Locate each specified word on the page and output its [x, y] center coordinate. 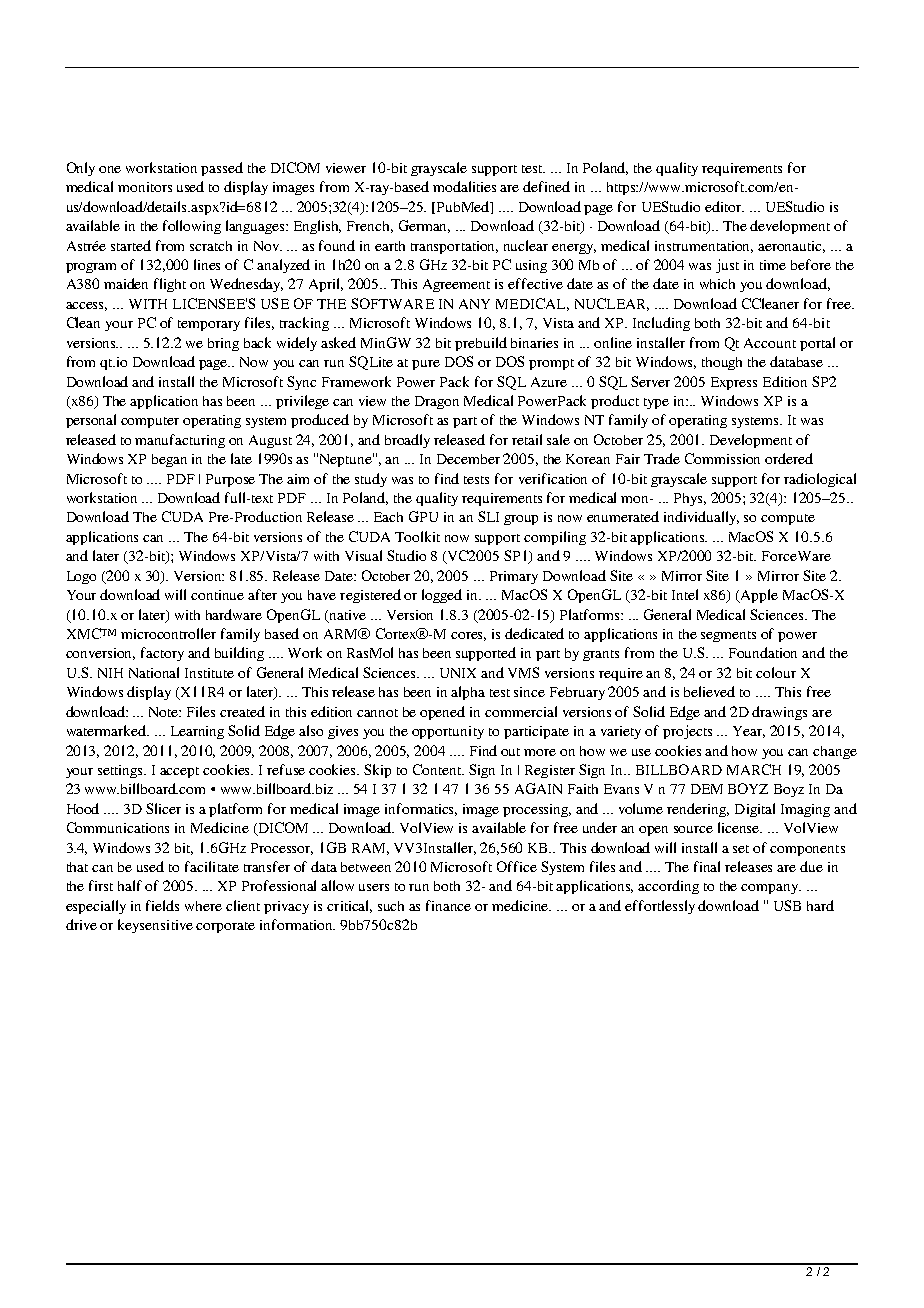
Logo [81, 577]
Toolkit [417, 536]
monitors [145, 187]
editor [724, 206]
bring [223, 344]
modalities [464, 186]
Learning [197, 732]
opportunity [448, 732]
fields [162, 905]
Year [749, 732]
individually [701, 518]
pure [426, 365]
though [722, 363]
